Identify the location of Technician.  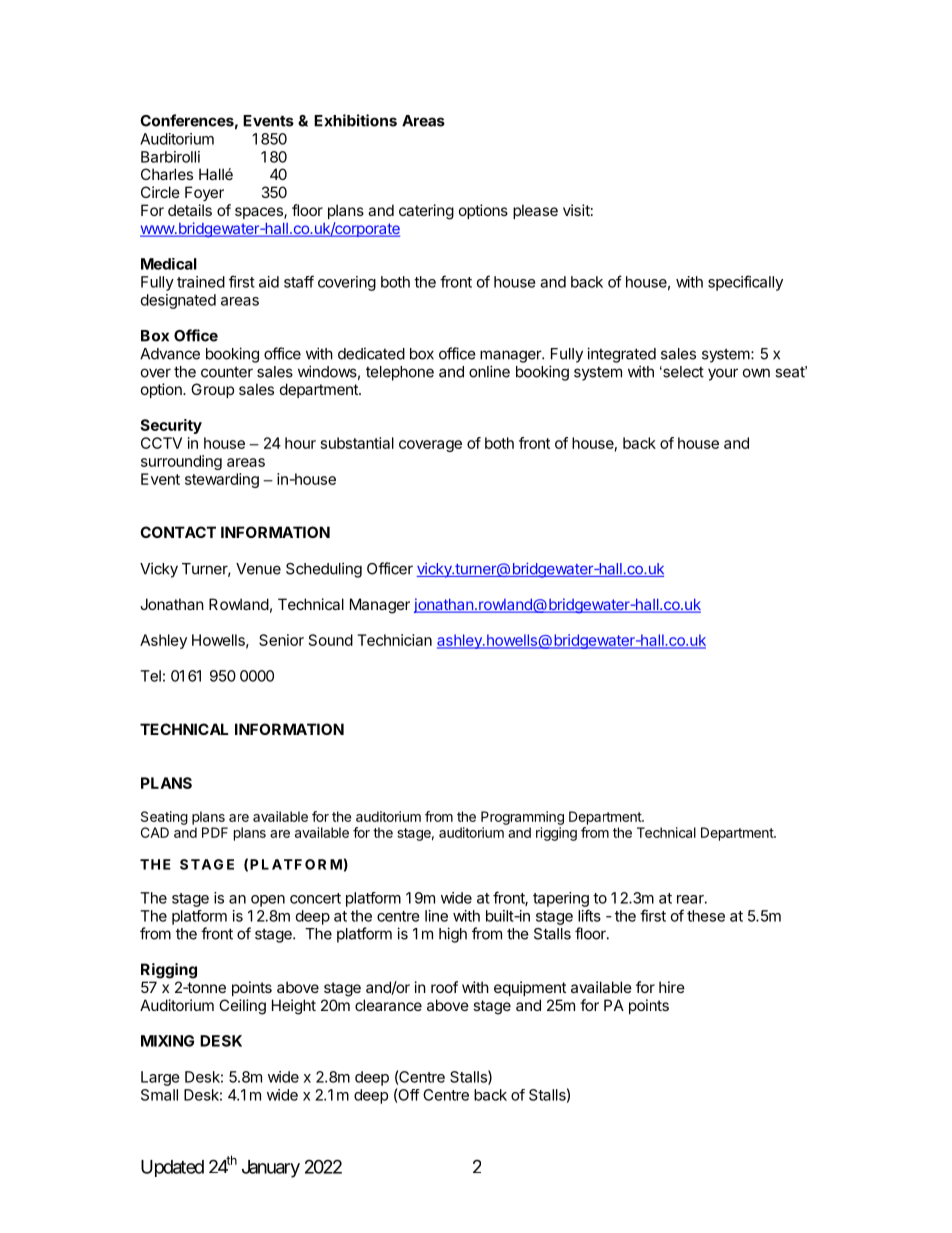
(394, 640).
